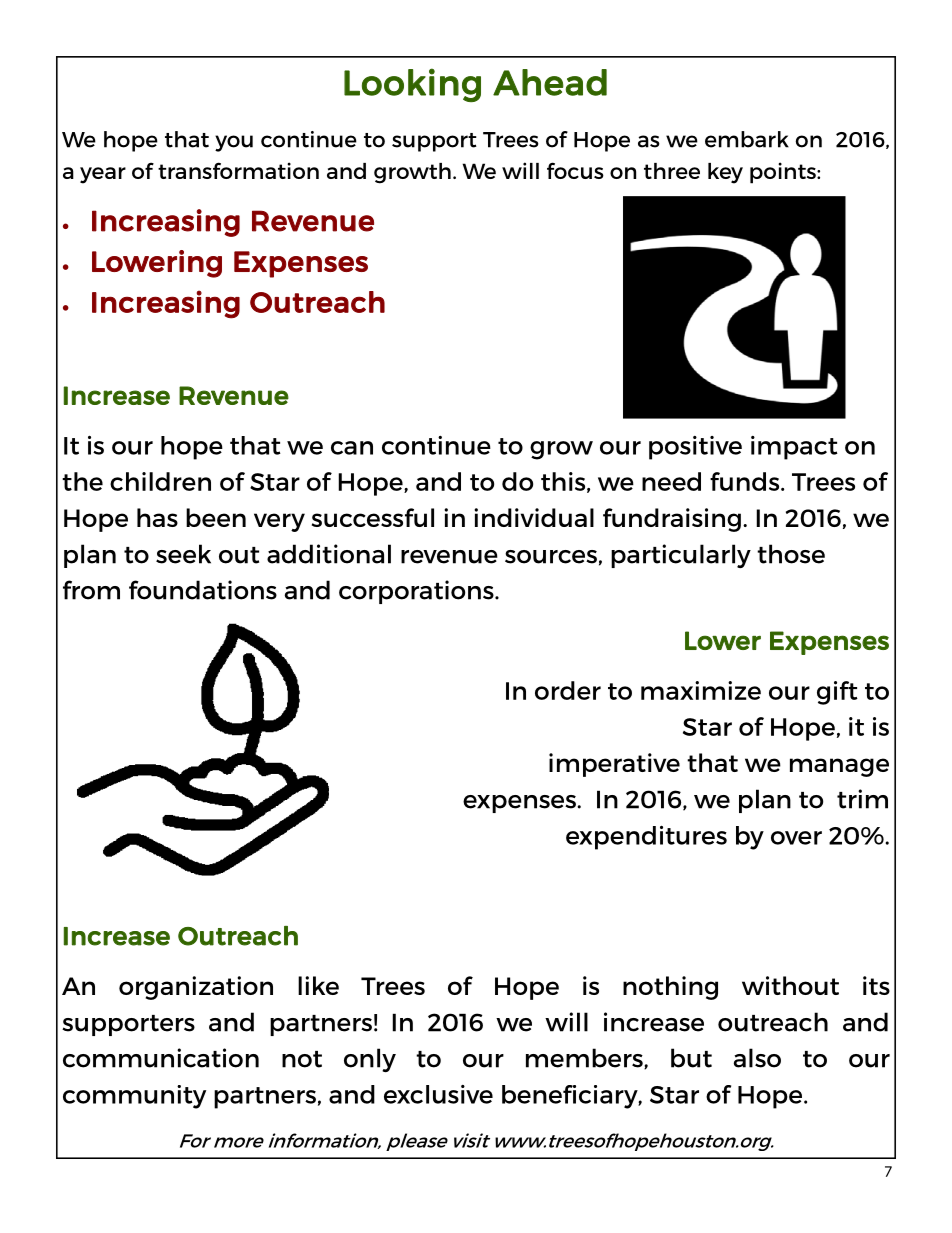 Image resolution: width=952 pixels, height=1233 pixels. I want to click on you, so click(234, 143).
